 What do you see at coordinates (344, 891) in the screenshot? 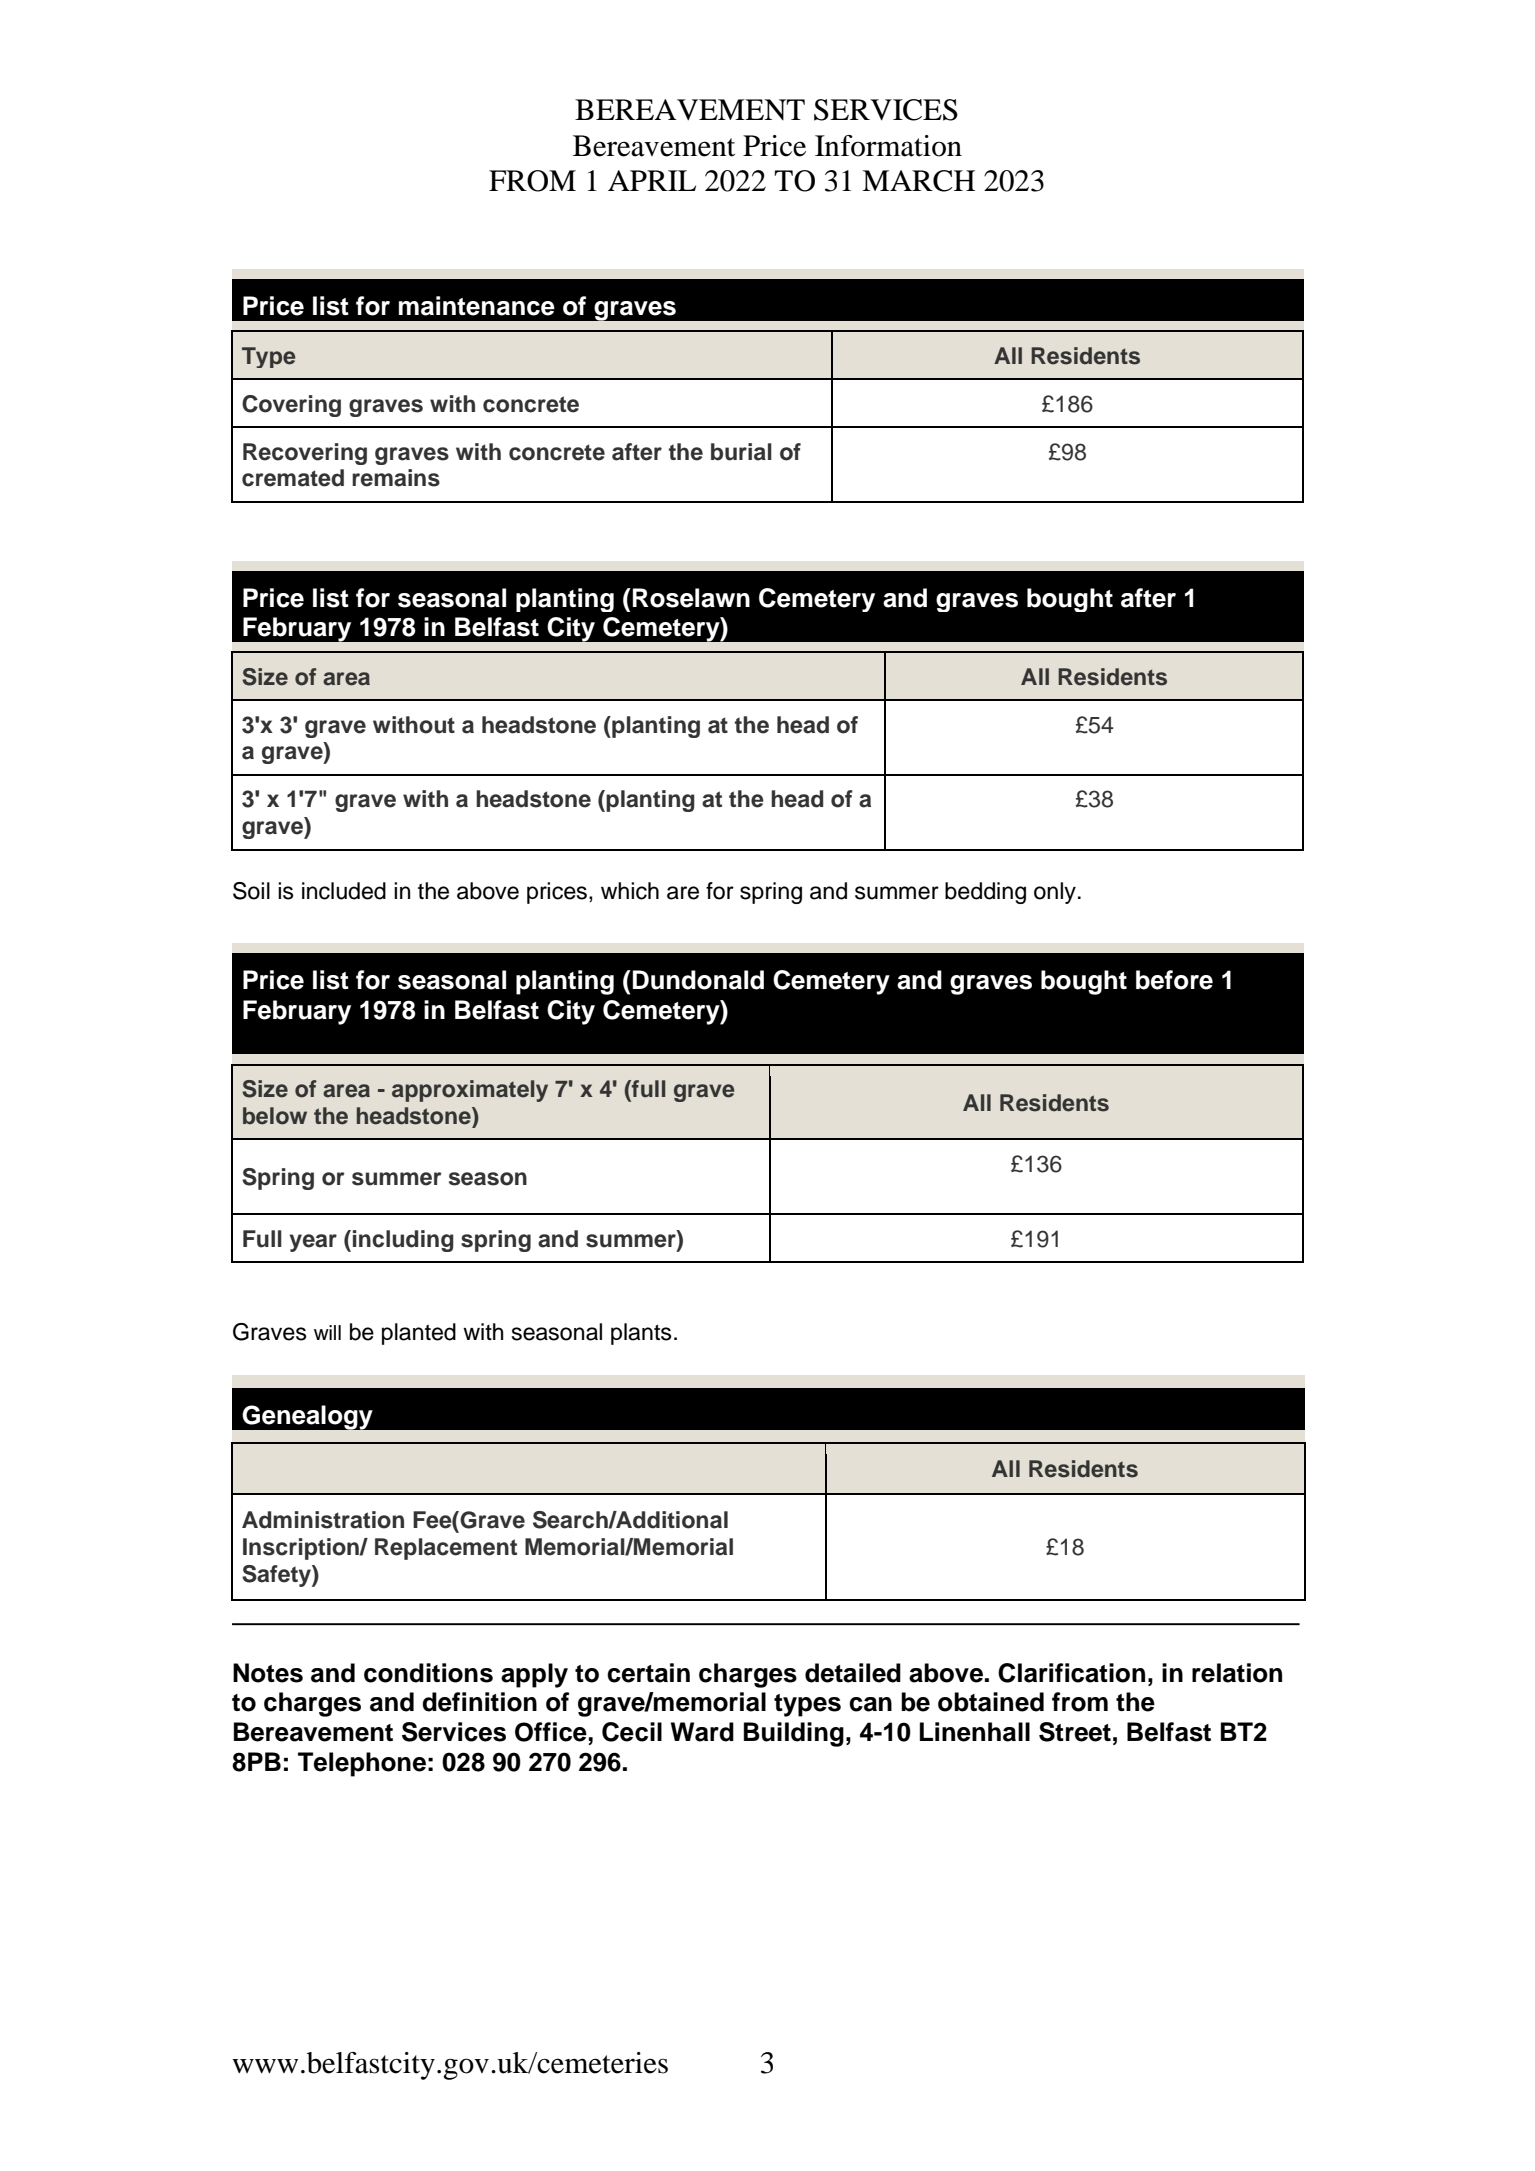
I see `included` at bounding box center [344, 891].
